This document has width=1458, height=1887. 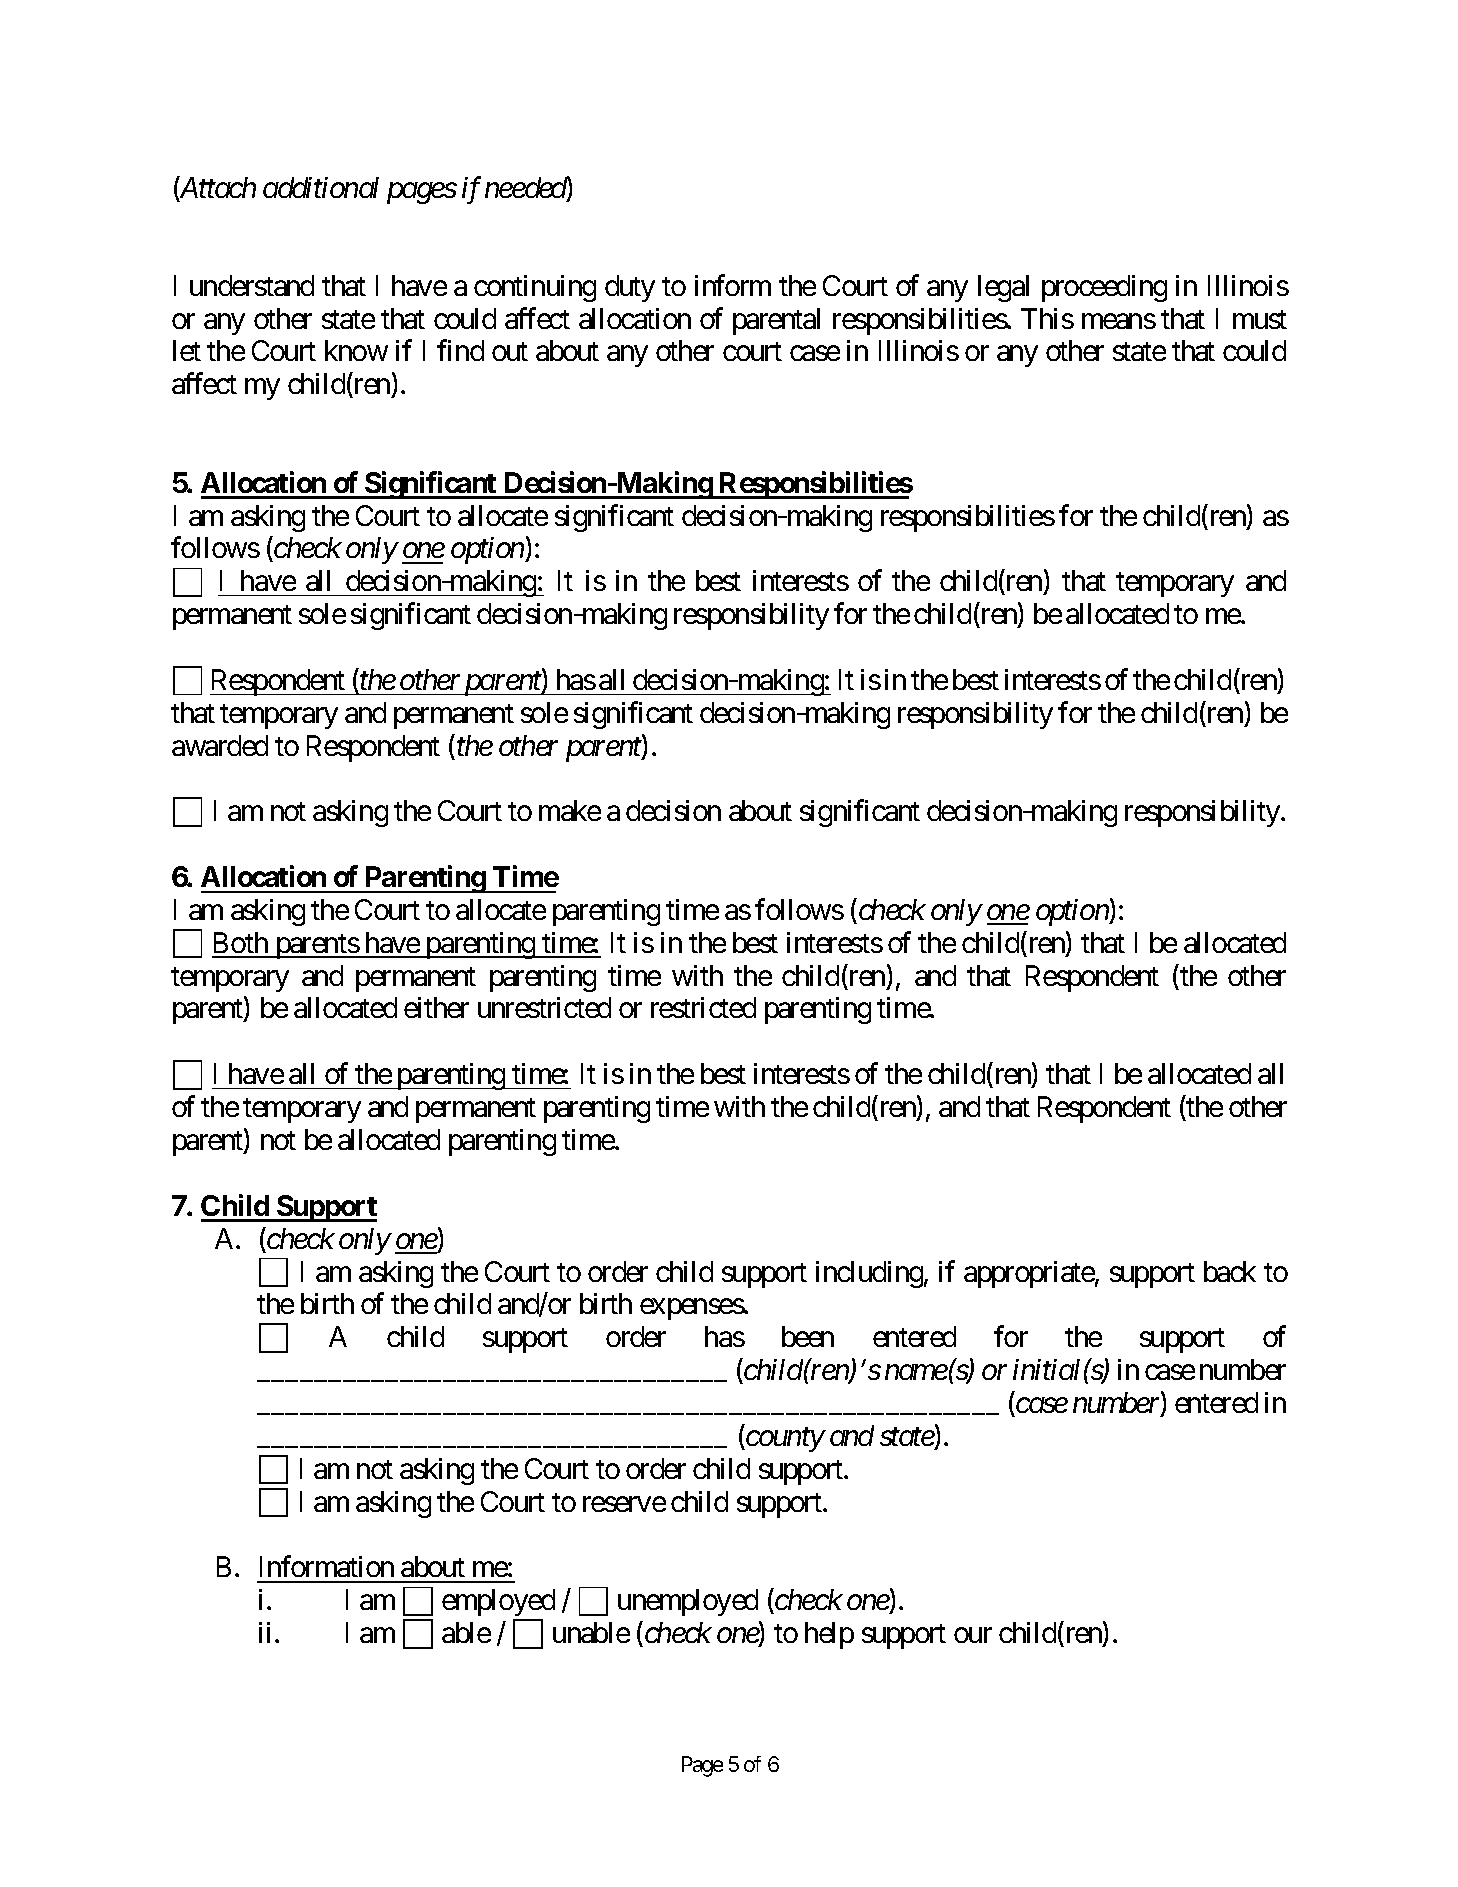 I want to click on awarded, so click(x=220, y=745).
